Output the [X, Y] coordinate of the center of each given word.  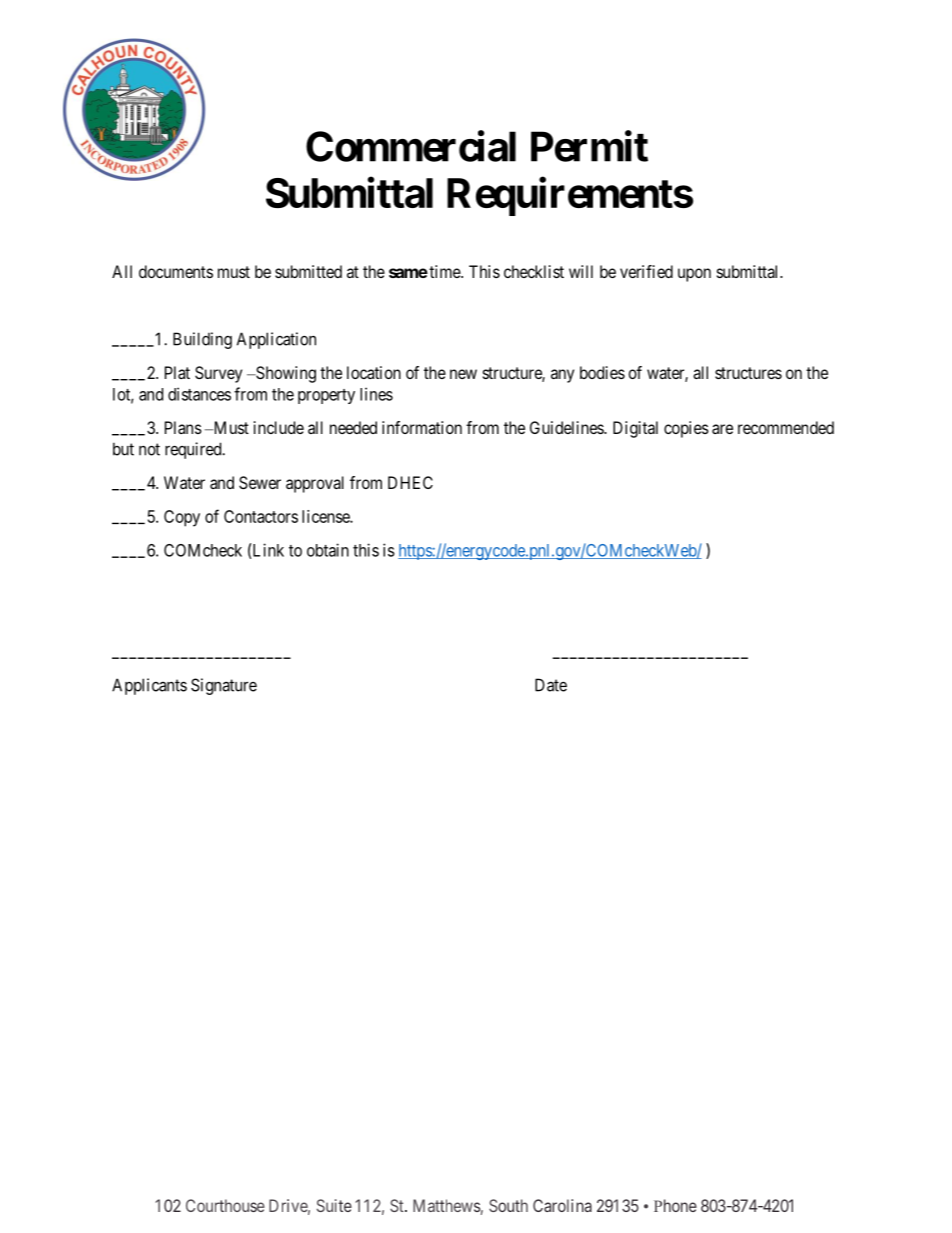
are [722, 429]
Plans [183, 427]
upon [694, 275]
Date [551, 685]
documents [176, 271]
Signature [224, 686]
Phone [675, 1205]
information [422, 427]
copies [686, 429]
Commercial [411, 146]
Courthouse [225, 1205]
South [508, 1205]
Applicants [149, 686]
